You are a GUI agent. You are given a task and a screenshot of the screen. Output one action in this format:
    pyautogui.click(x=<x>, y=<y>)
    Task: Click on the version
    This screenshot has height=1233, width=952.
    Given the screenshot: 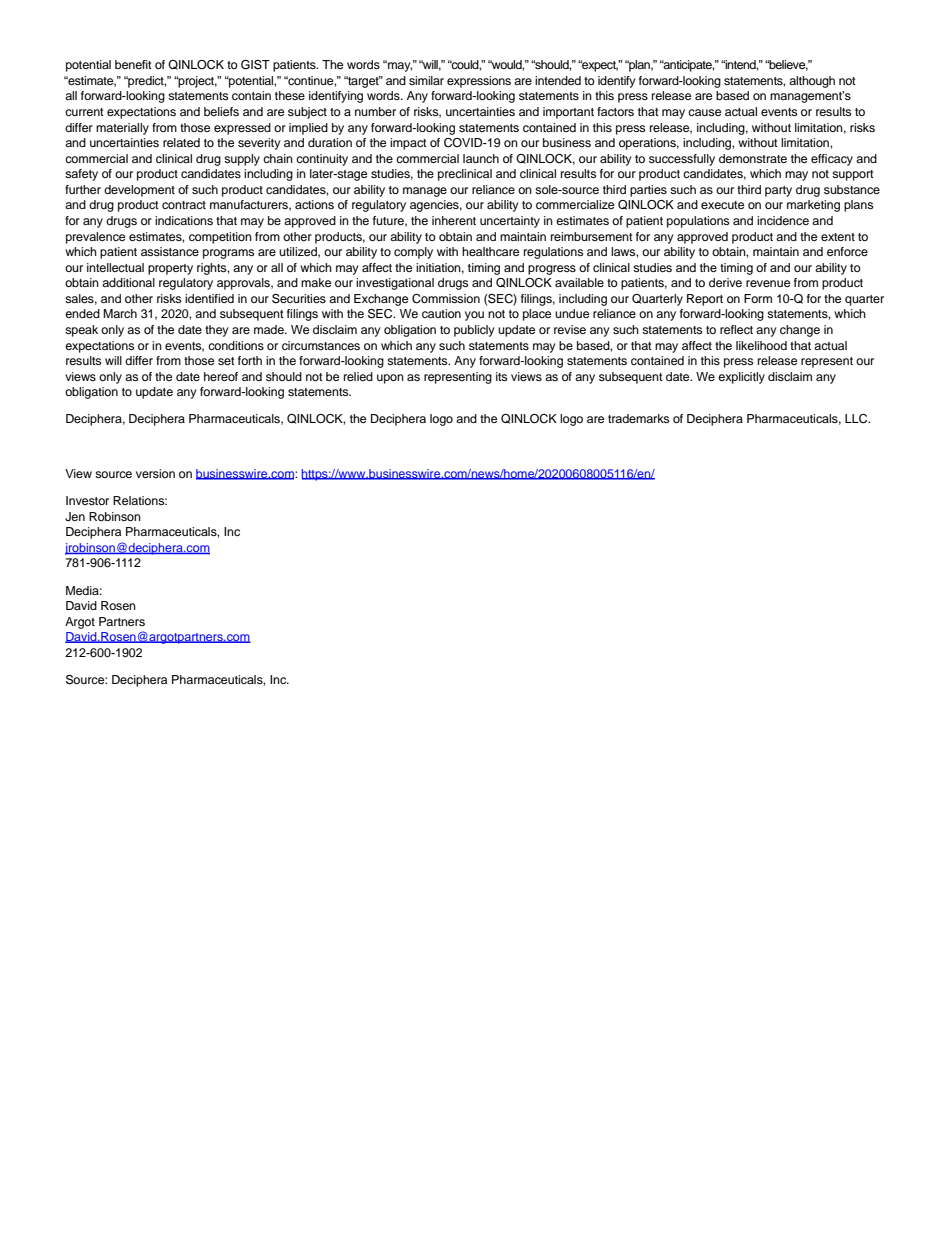 What is the action you would take?
    pyautogui.click(x=155, y=473)
